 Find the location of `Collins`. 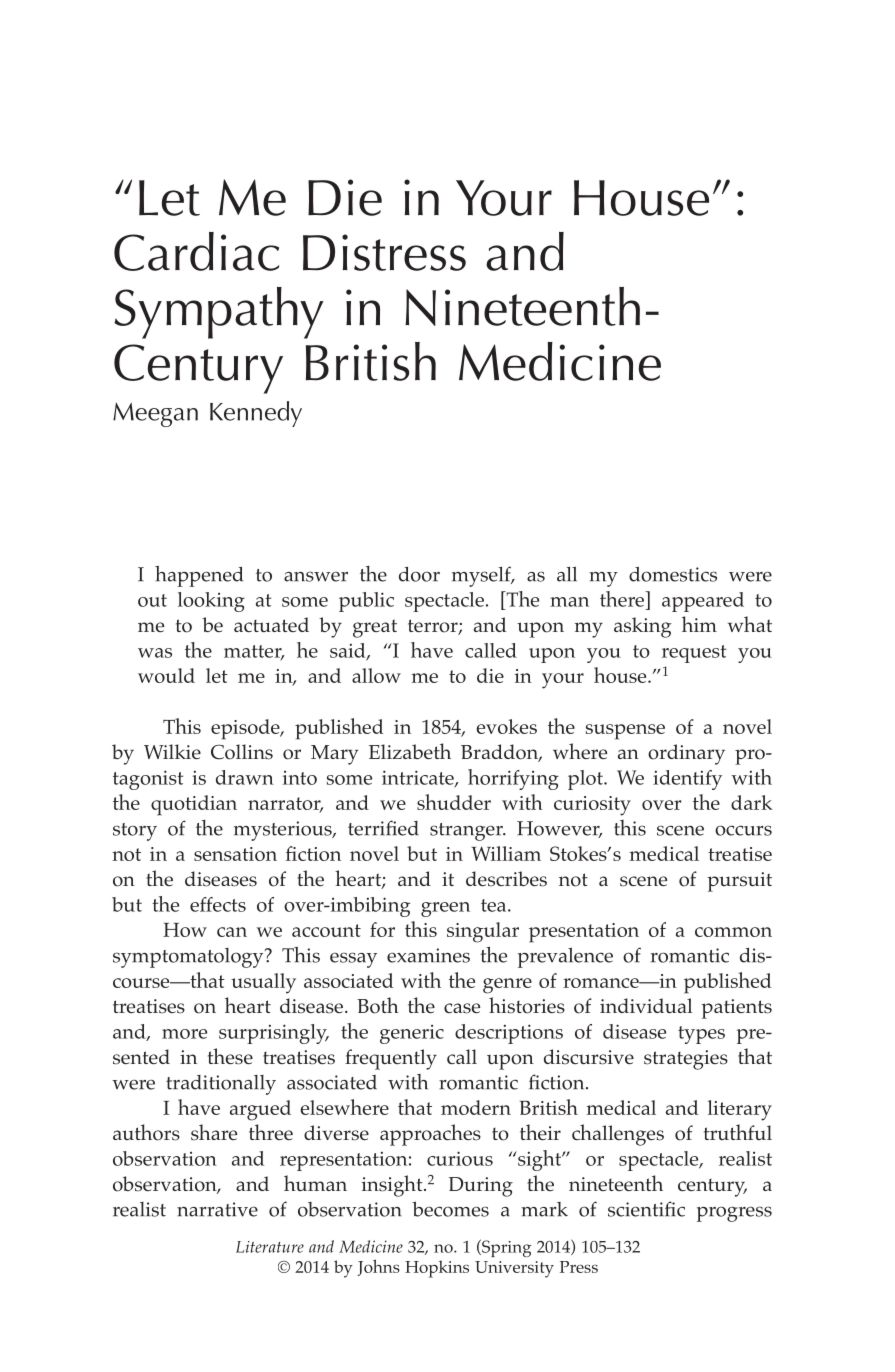

Collins is located at coordinates (242, 752).
